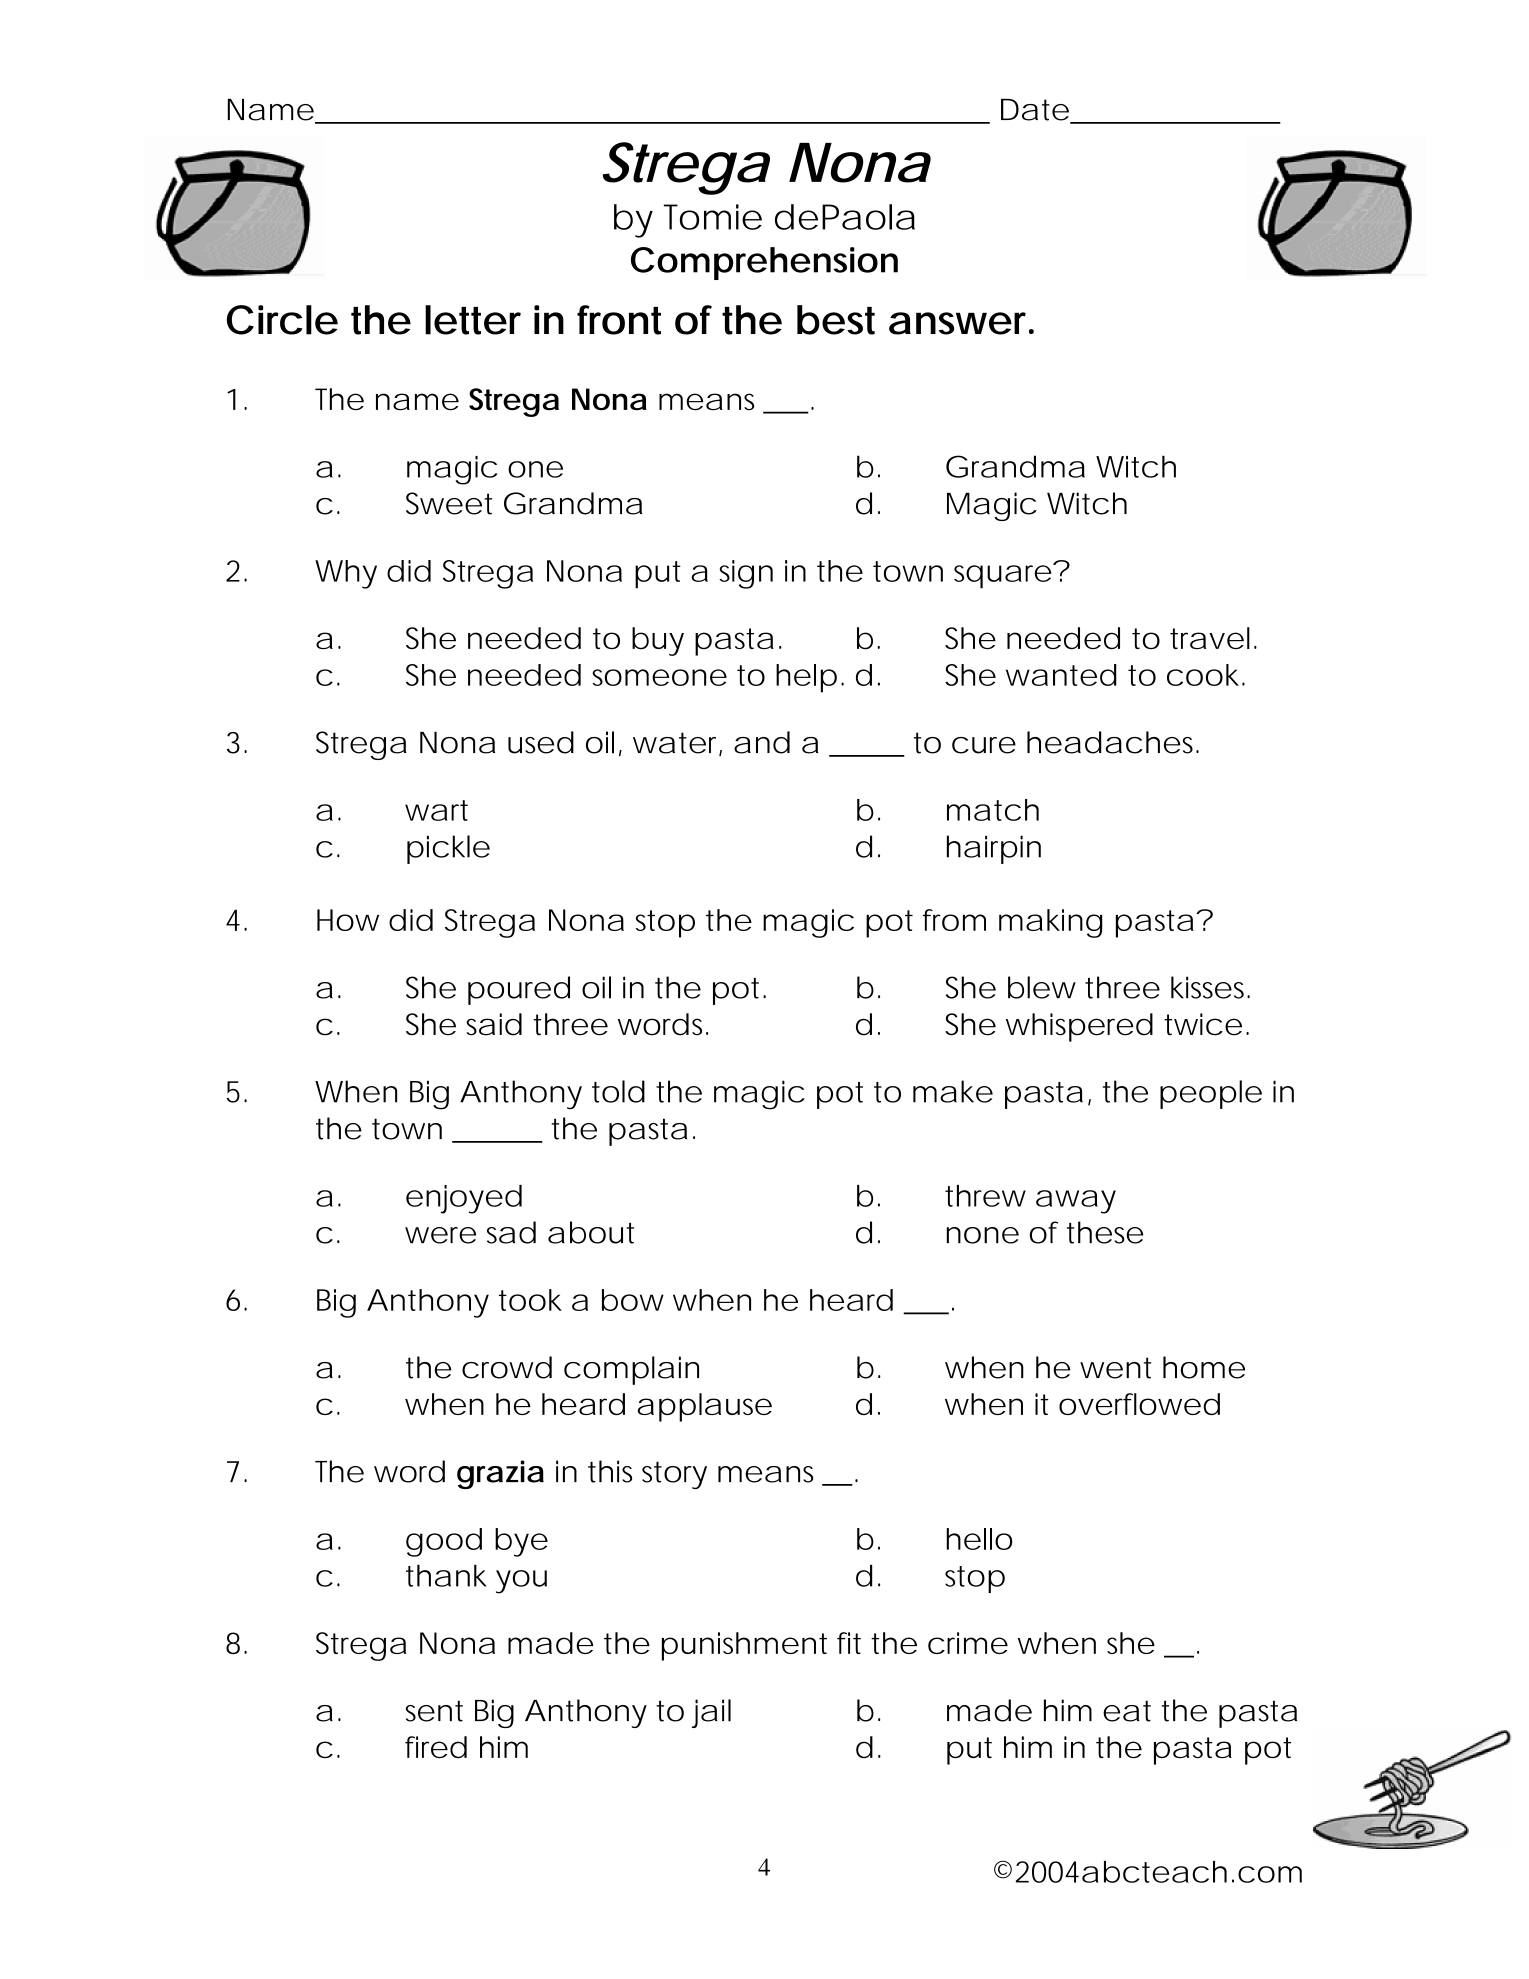 This screenshot has height=1979, width=1529. I want to click on letter, so click(473, 320).
